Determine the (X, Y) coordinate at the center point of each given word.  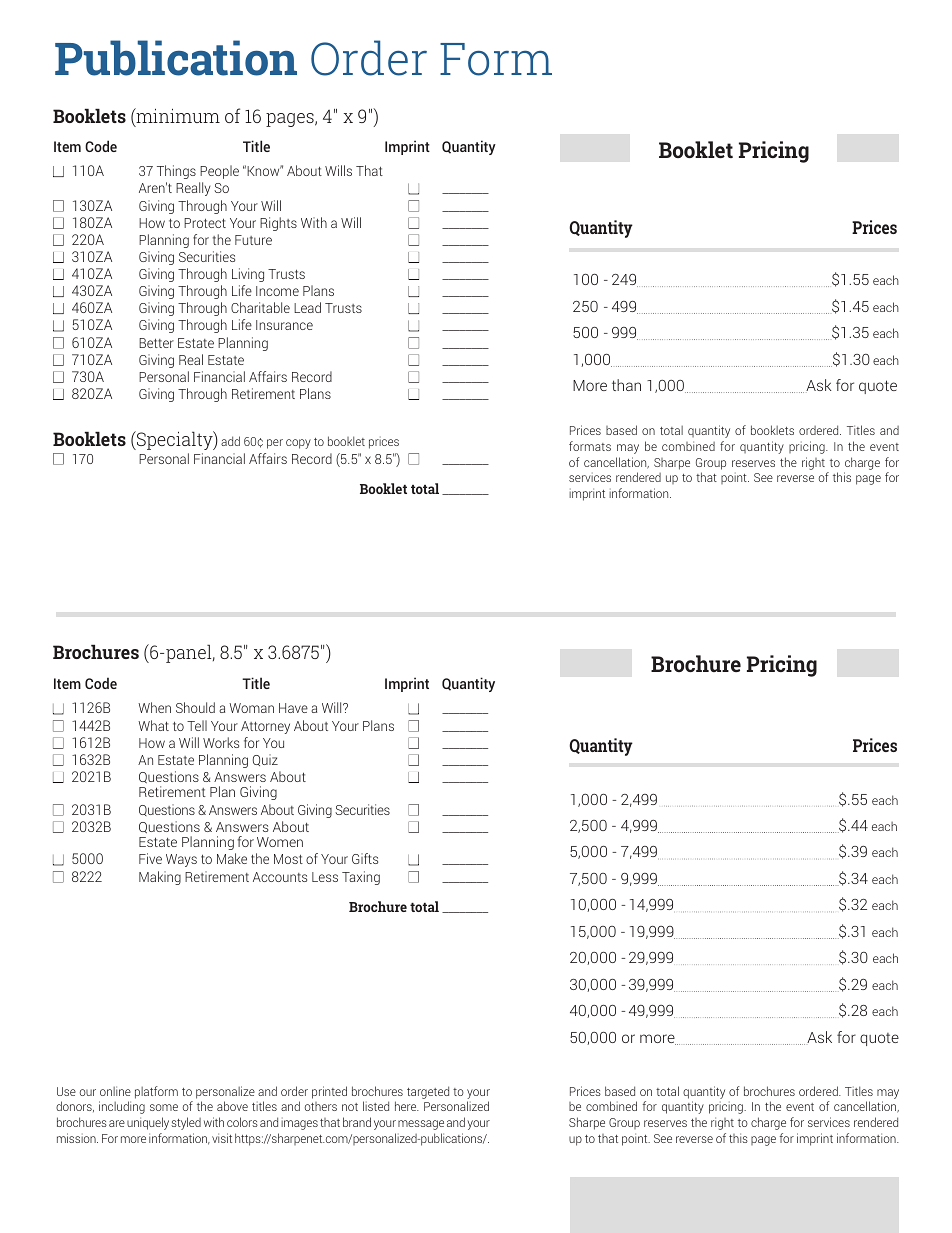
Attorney (265, 727)
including (122, 1107)
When (154, 707)
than (626, 385)
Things (176, 172)
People (219, 172)
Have (293, 708)
